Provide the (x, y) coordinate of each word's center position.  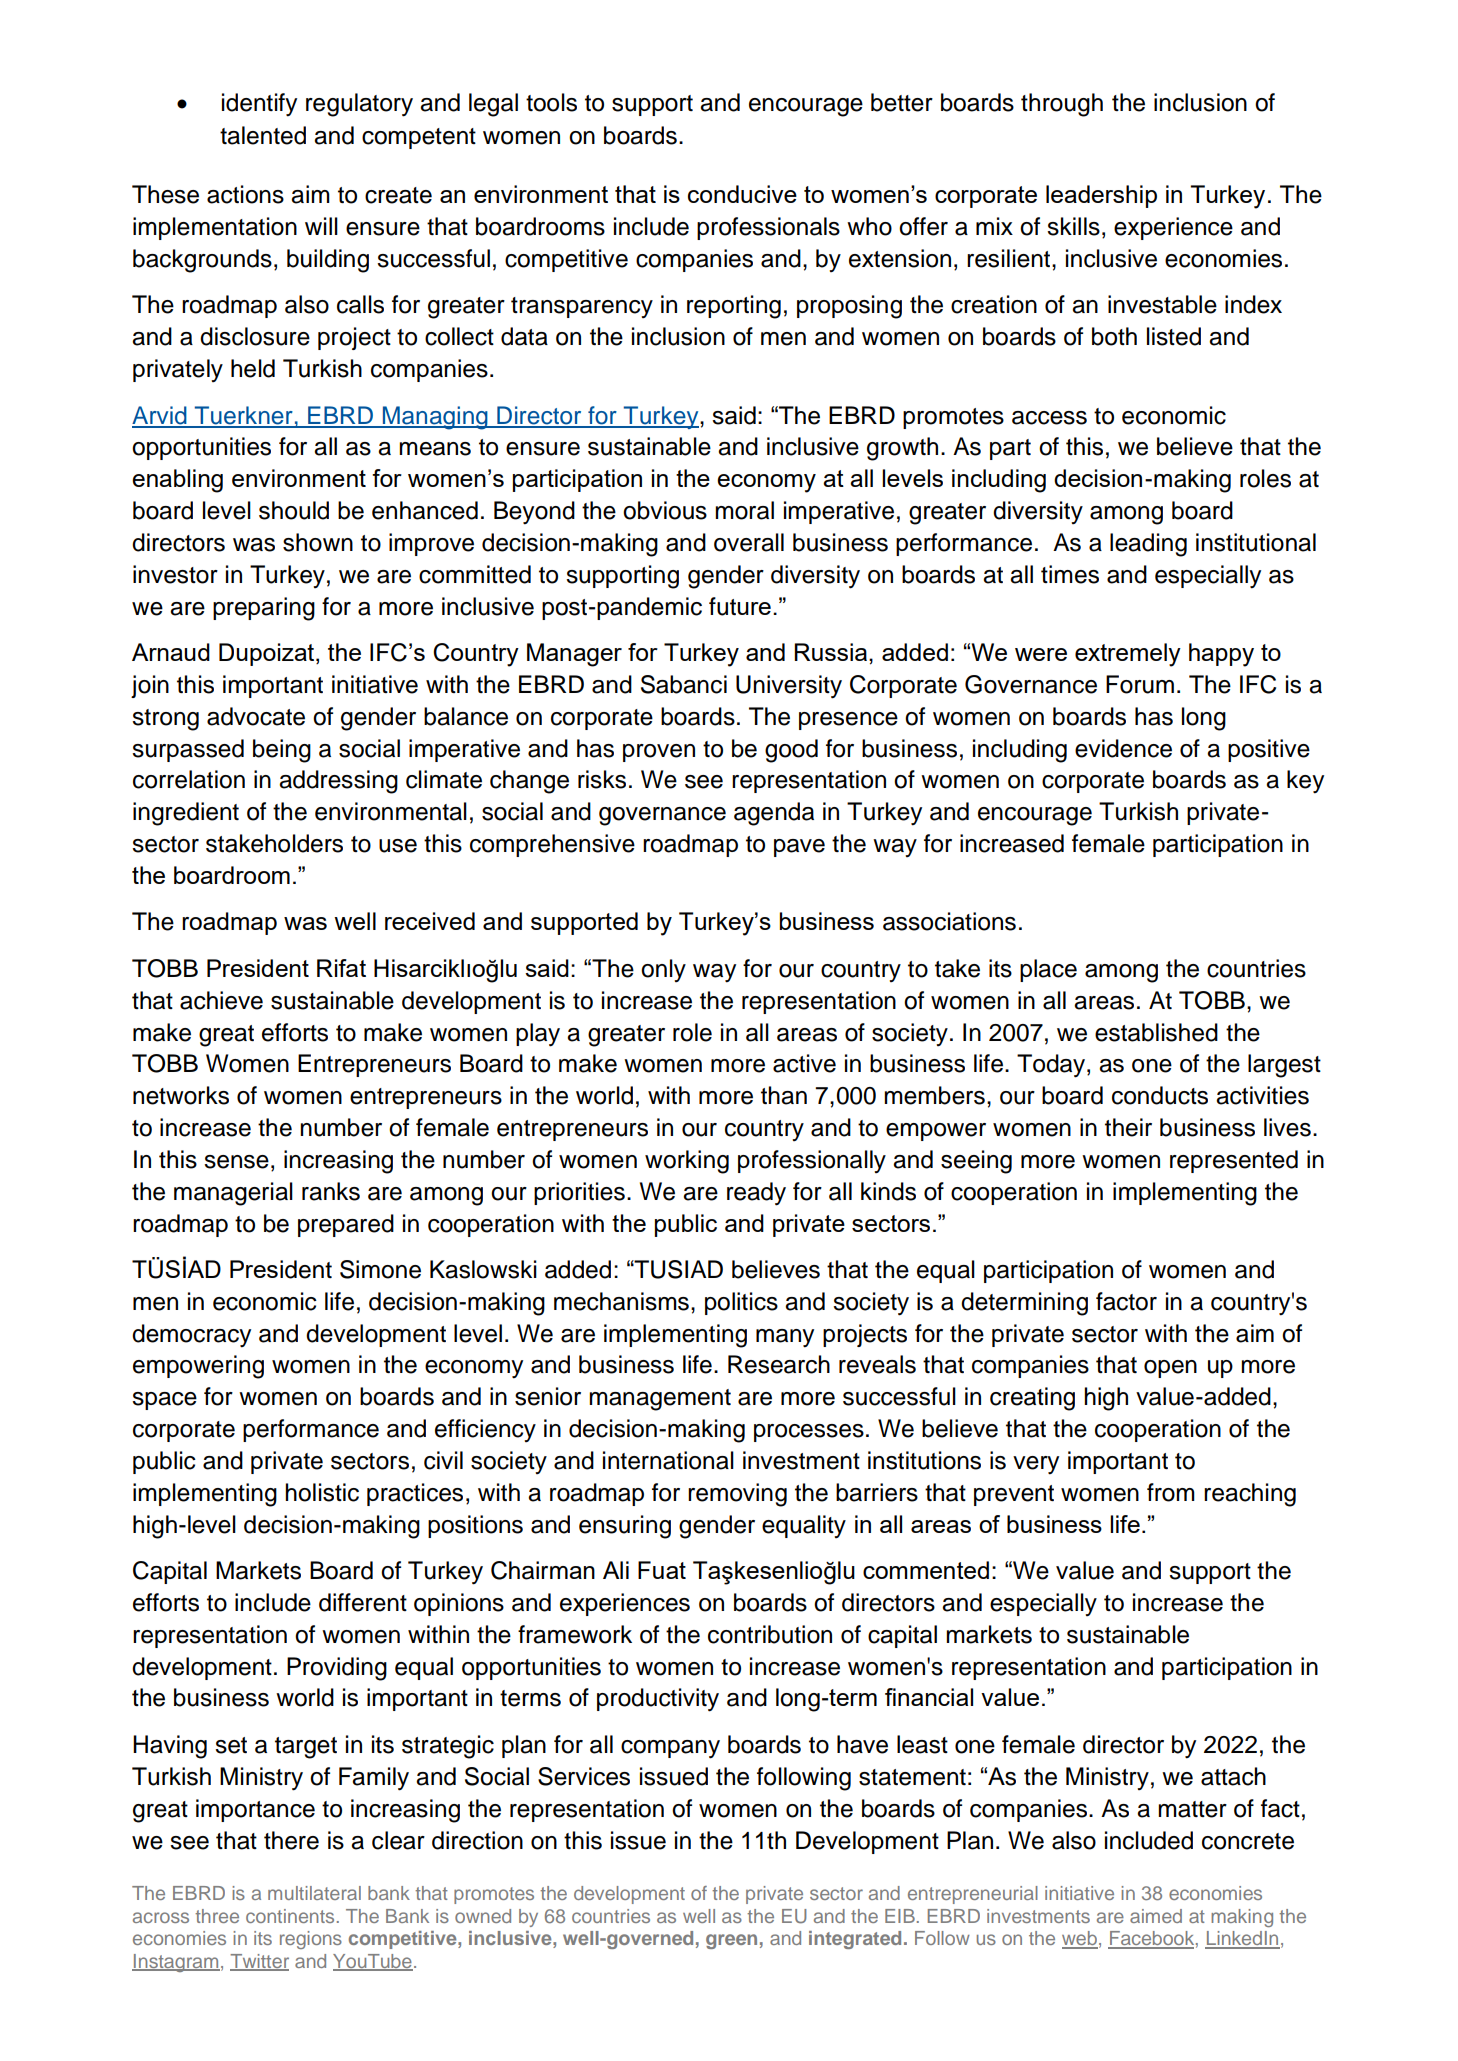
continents (290, 1916)
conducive (742, 194)
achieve (221, 1000)
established (1156, 1032)
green (731, 1941)
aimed (1156, 1916)
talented (263, 135)
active (804, 1063)
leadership (1101, 196)
